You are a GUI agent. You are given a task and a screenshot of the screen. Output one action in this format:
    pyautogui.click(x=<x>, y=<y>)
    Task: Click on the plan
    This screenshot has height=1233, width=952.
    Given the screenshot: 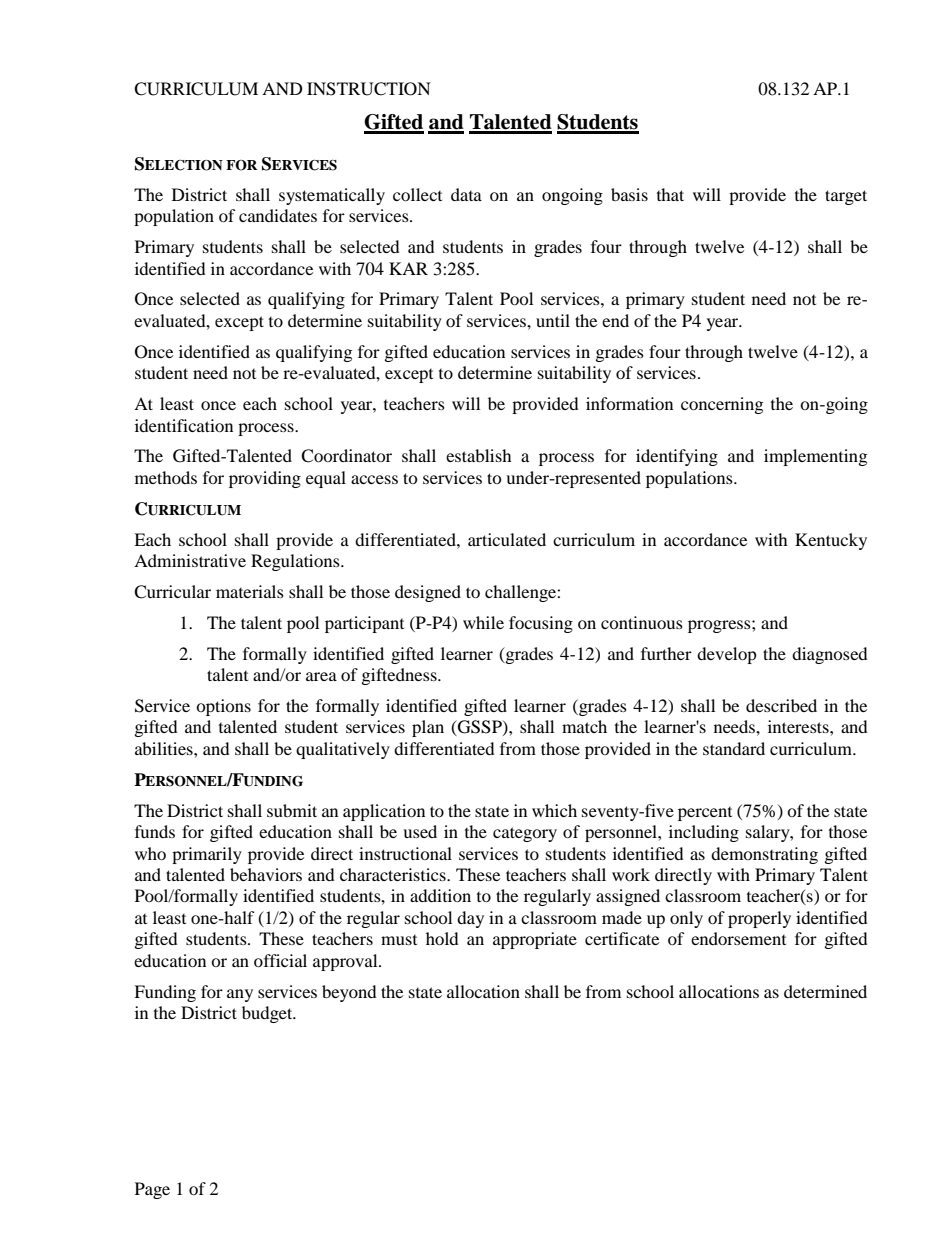 What is the action you would take?
    pyautogui.click(x=428, y=728)
